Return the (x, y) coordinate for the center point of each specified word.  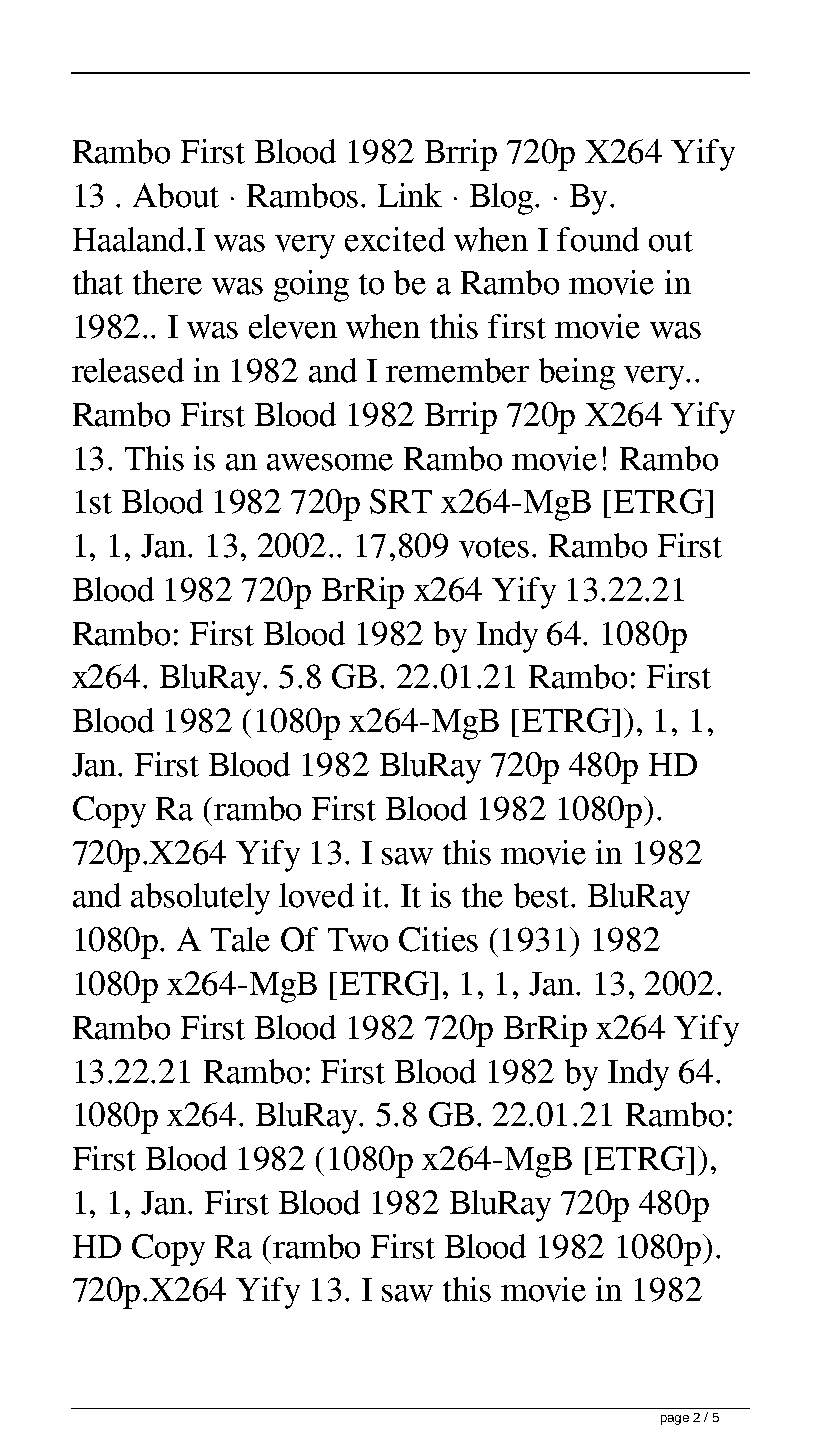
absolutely (200, 899)
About (176, 195)
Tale (240, 939)
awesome (330, 462)
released (128, 370)
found (598, 239)
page (675, 1420)
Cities (438, 939)
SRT (401, 501)
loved (316, 895)
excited (395, 239)
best (543, 895)
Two (358, 940)
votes (494, 547)
